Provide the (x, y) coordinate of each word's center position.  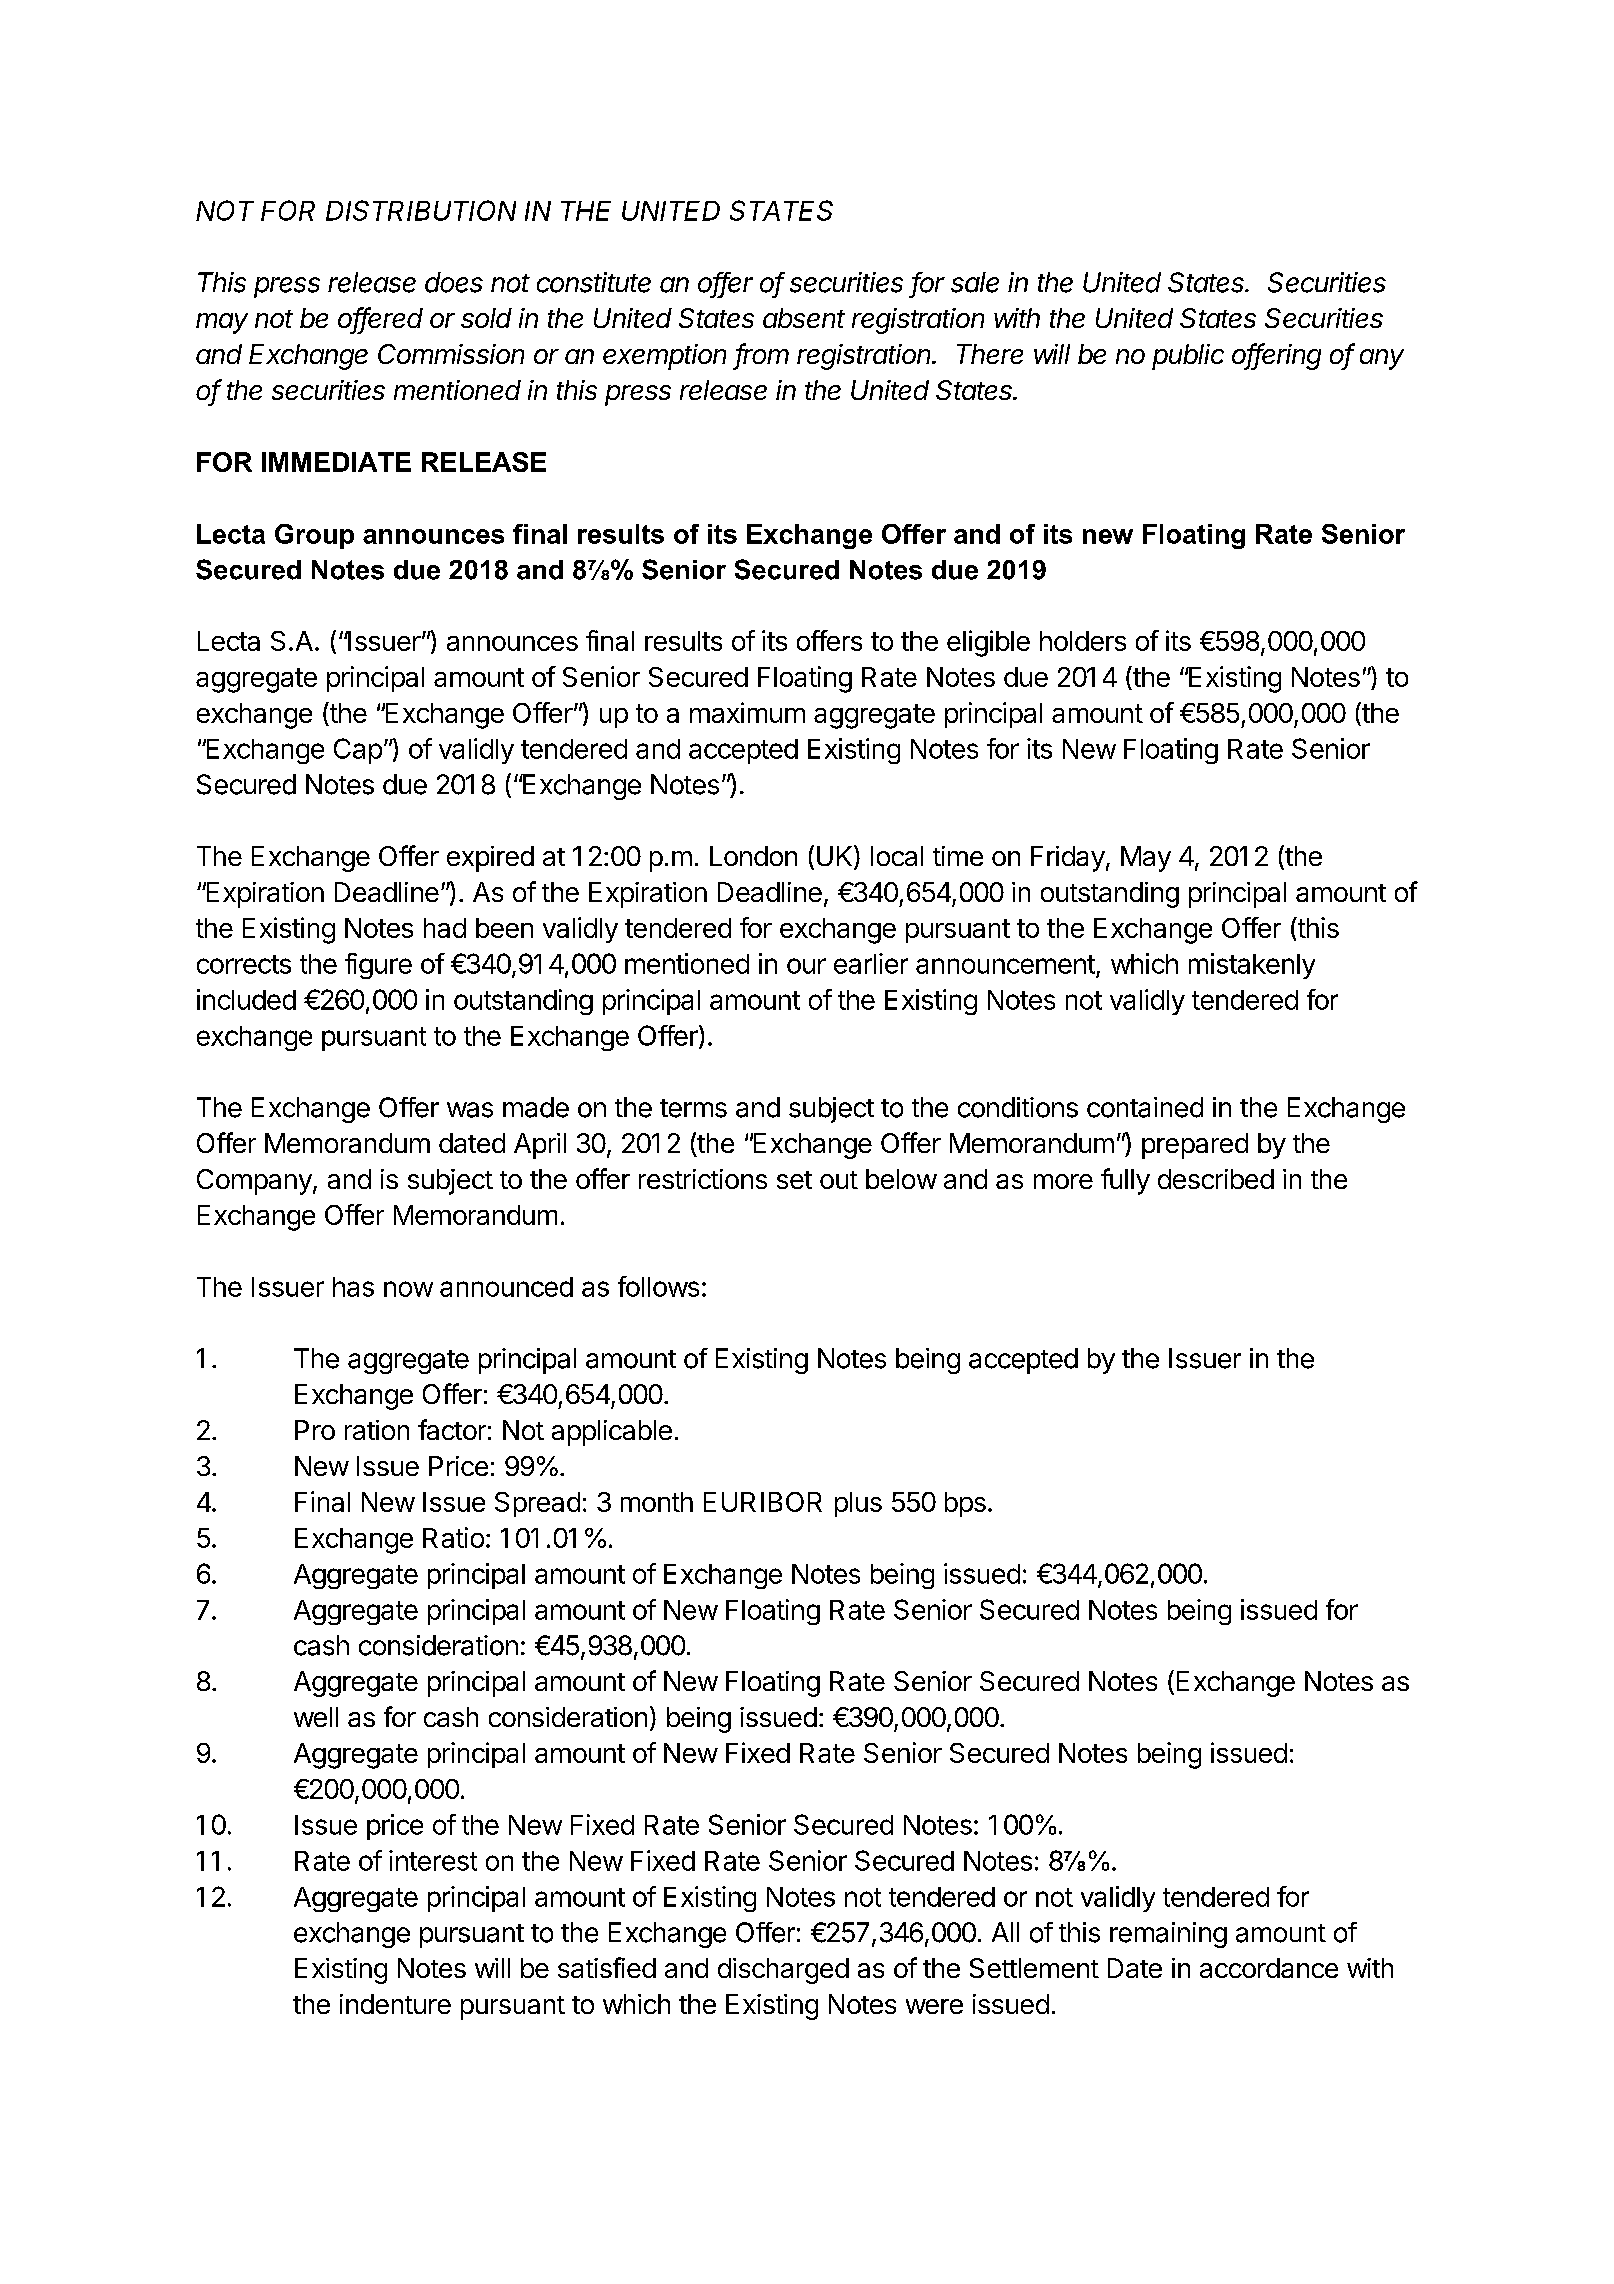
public (1188, 357)
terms (693, 1108)
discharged (783, 1971)
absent (804, 318)
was (470, 1110)
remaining (1168, 1935)
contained (1145, 1107)
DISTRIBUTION (421, 210)
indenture (395, 2004)
